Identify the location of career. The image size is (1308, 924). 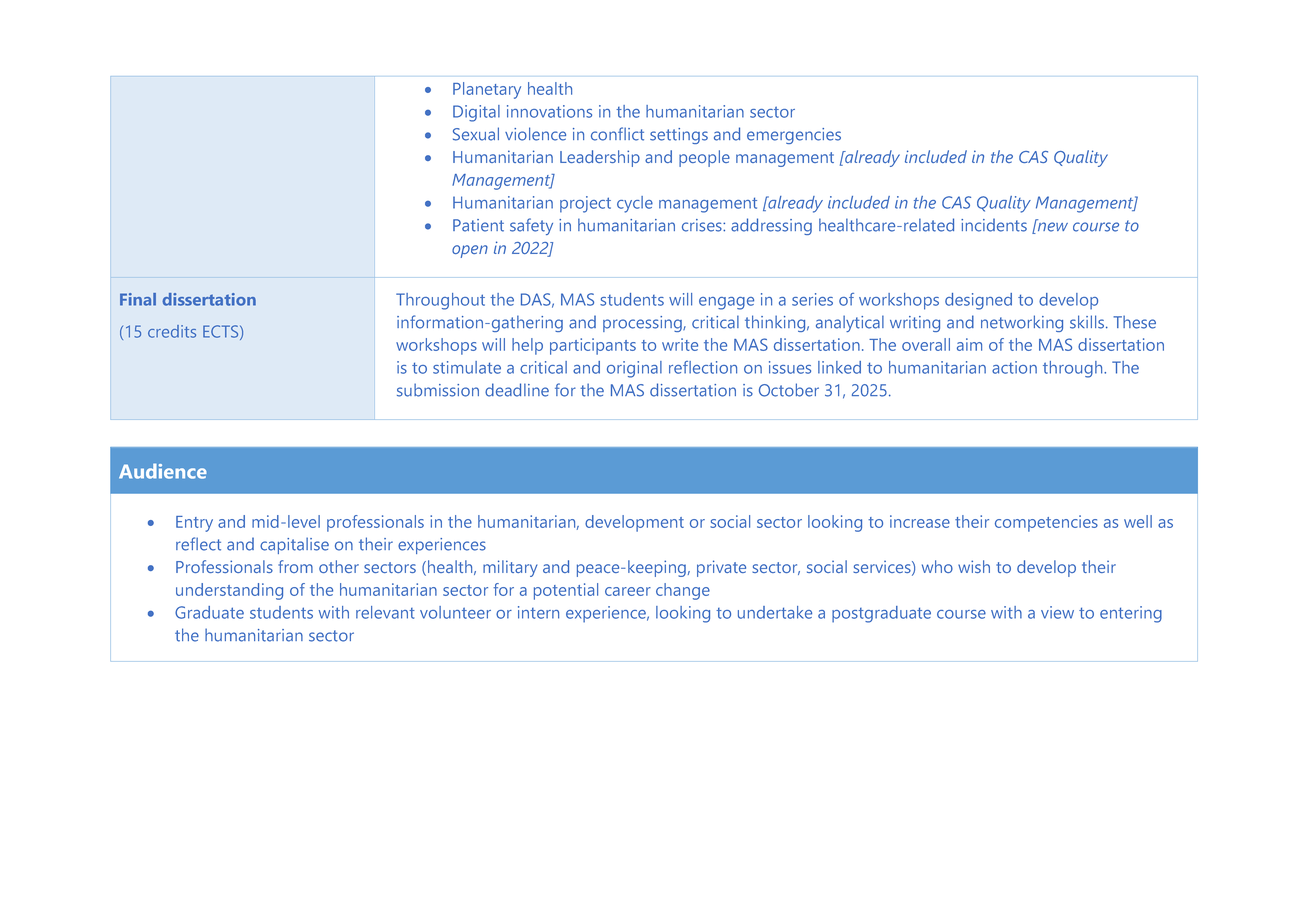
(628, 591).
